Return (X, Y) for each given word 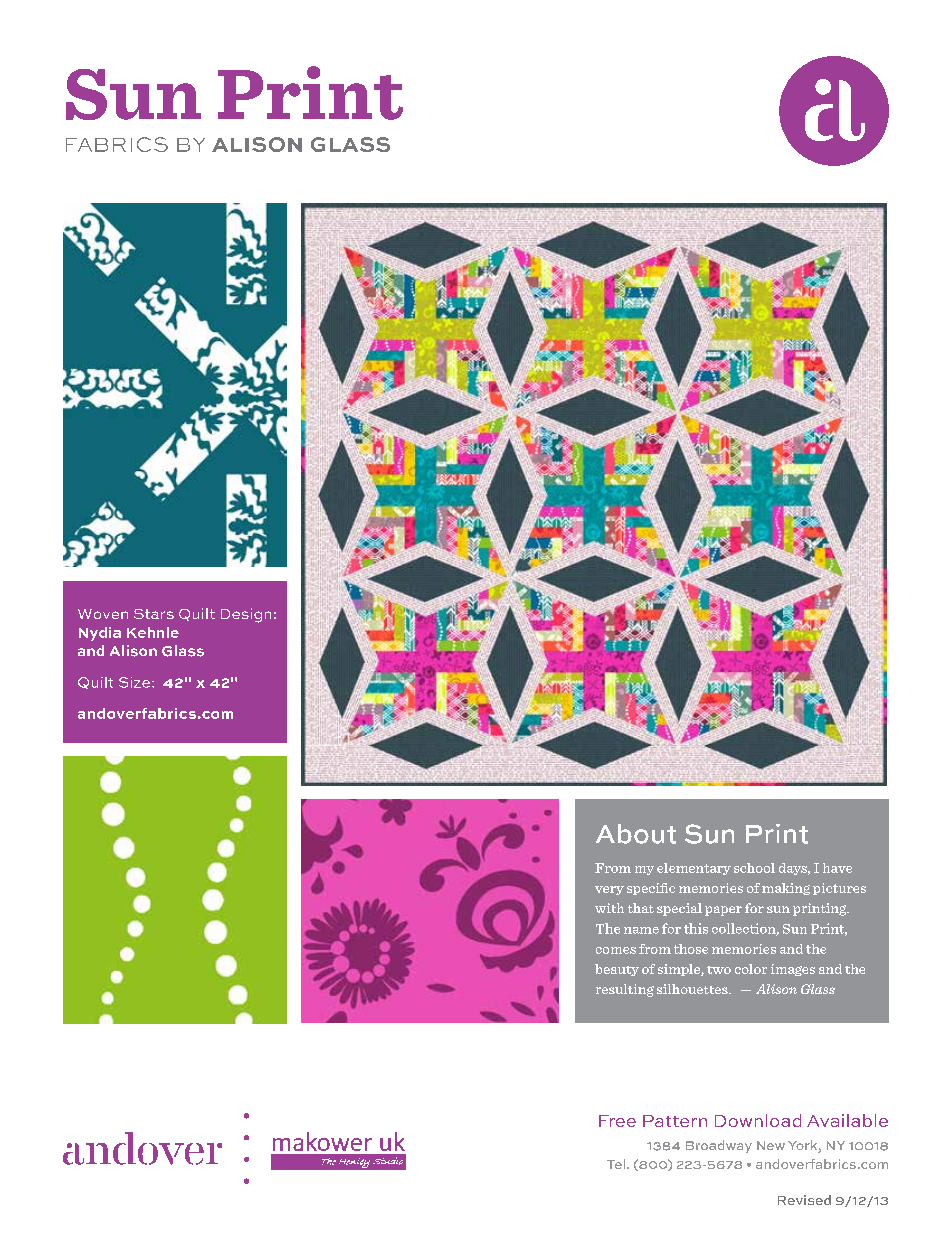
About (636, 834)
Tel (617, 1164)
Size (134, 682)
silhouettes (693, 989)
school (754, 868)
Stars (154, 614)
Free (617, 1121)
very (609, 890)
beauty (617, 970)
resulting (625, 990)
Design (246, 615)
